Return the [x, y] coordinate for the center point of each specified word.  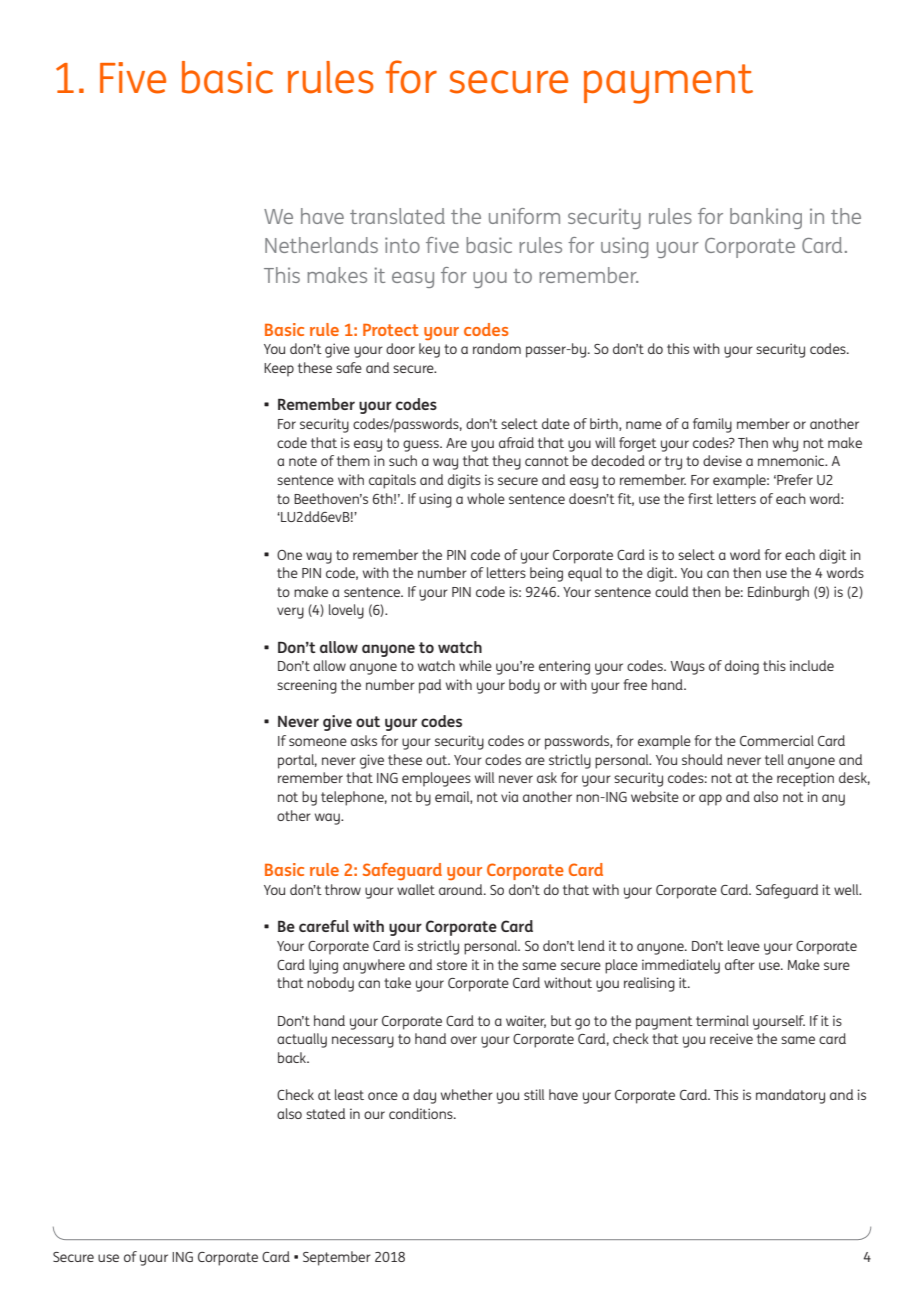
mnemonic [792, 460]
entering [564, 667]
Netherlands [321, 245]
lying [323, 966]
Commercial [777, 740]
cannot [547, 461]
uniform [524, 216]
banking [766, 218]
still [534, 1094]
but [561, 1020]
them [353, 460]
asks [364, 740]
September [337, 1258]
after [740, 964]
